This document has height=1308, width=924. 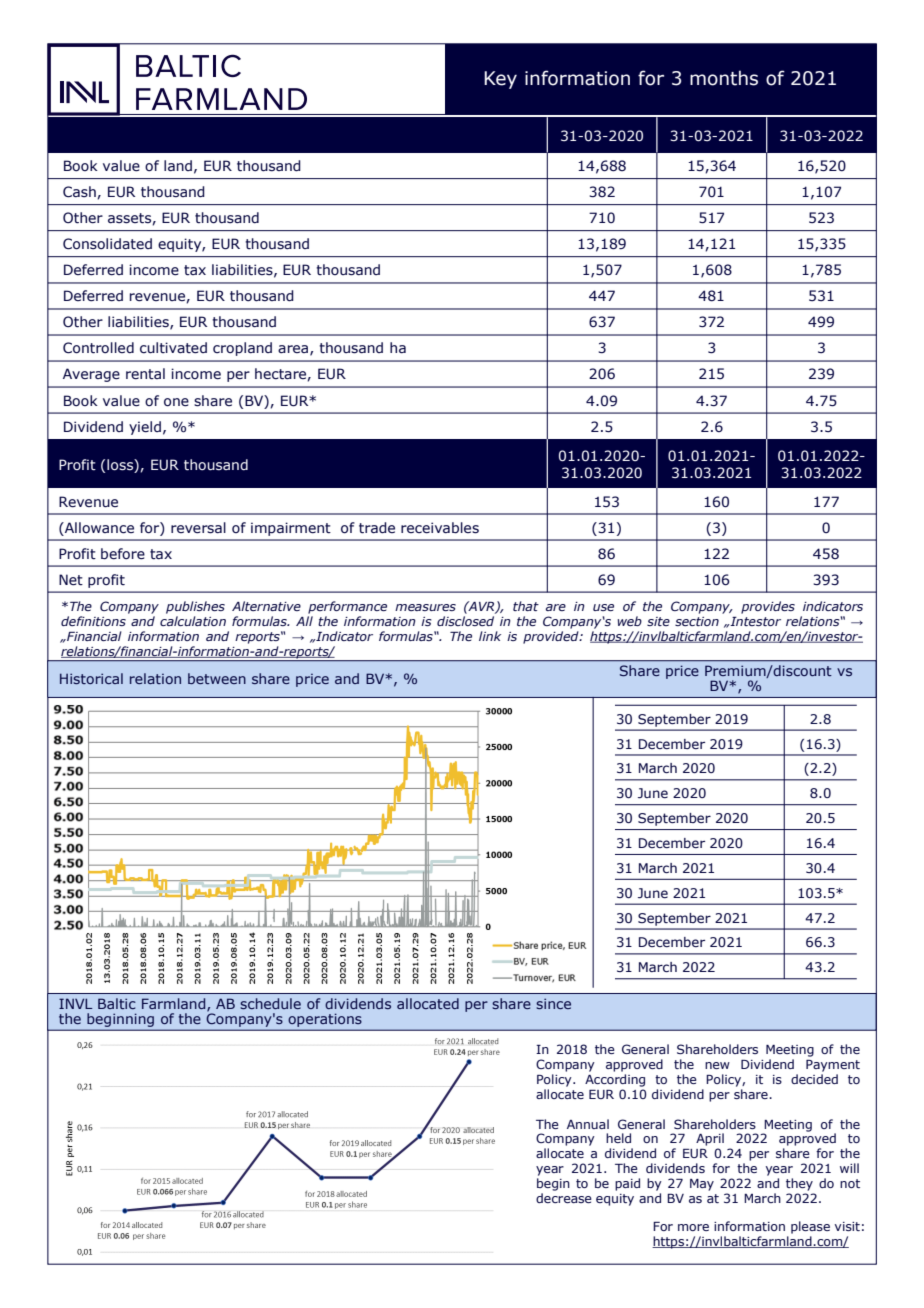 I want to click on link, so click(x=490, y=636).
